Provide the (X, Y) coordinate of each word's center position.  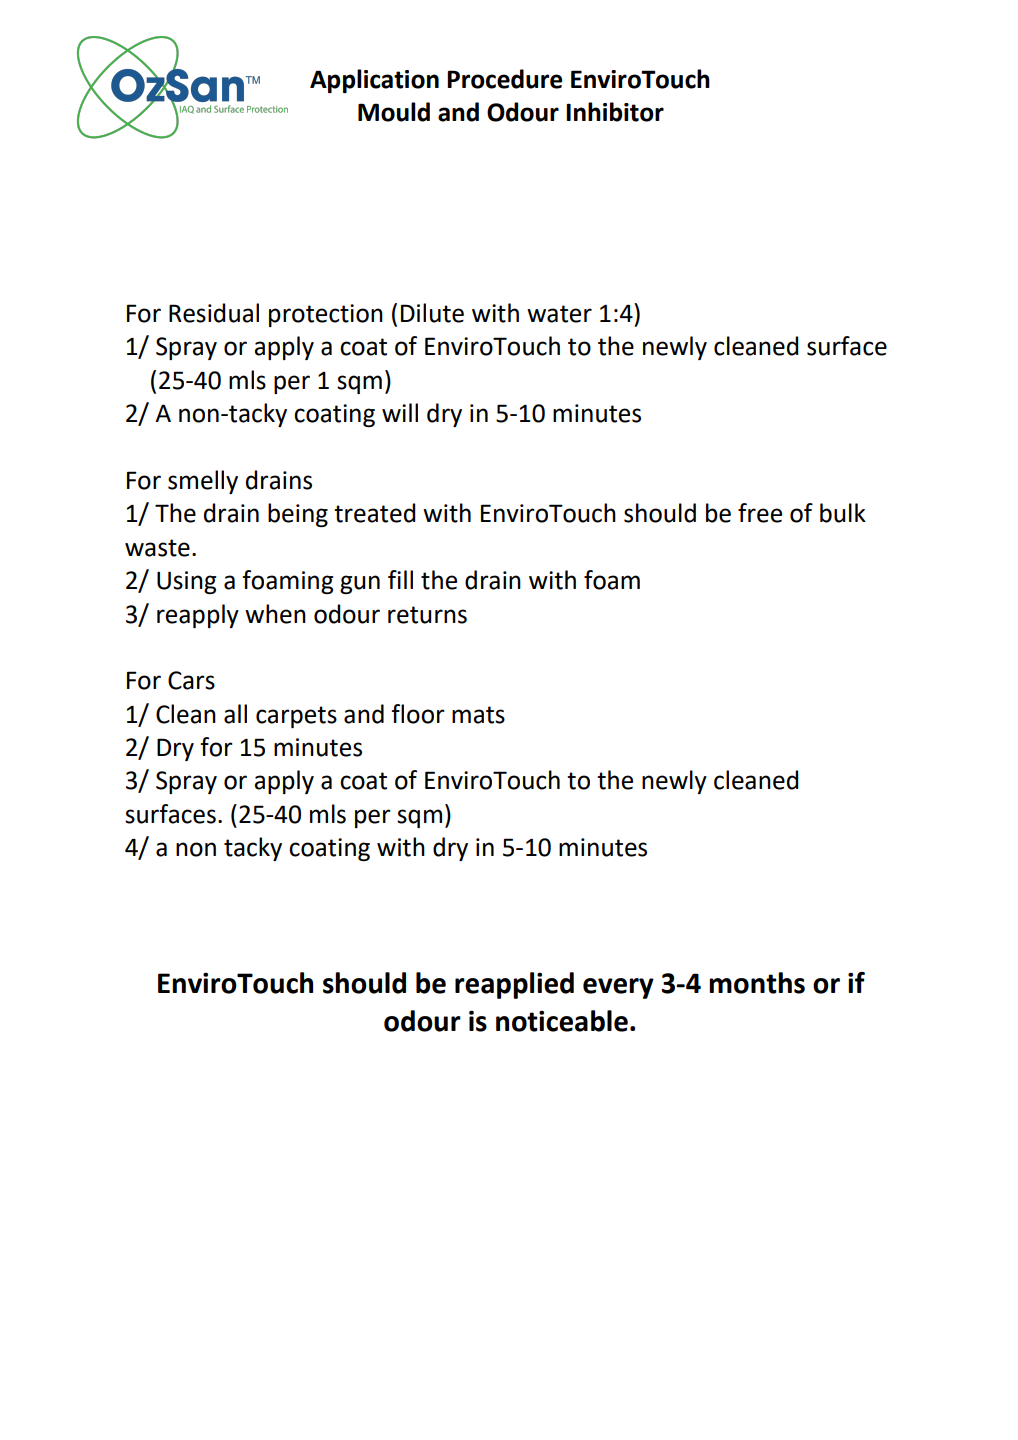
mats (478, 715)
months (757, 983)
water (559, 314)
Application (374, 81)
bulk (843, 513)
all (235, 714)
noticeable (562, 1021)
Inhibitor (615, 112)
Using (186, 582)
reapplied (514, 985)
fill (400, 579)
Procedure (504, 79)
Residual (214, 313)
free (760, 513)
